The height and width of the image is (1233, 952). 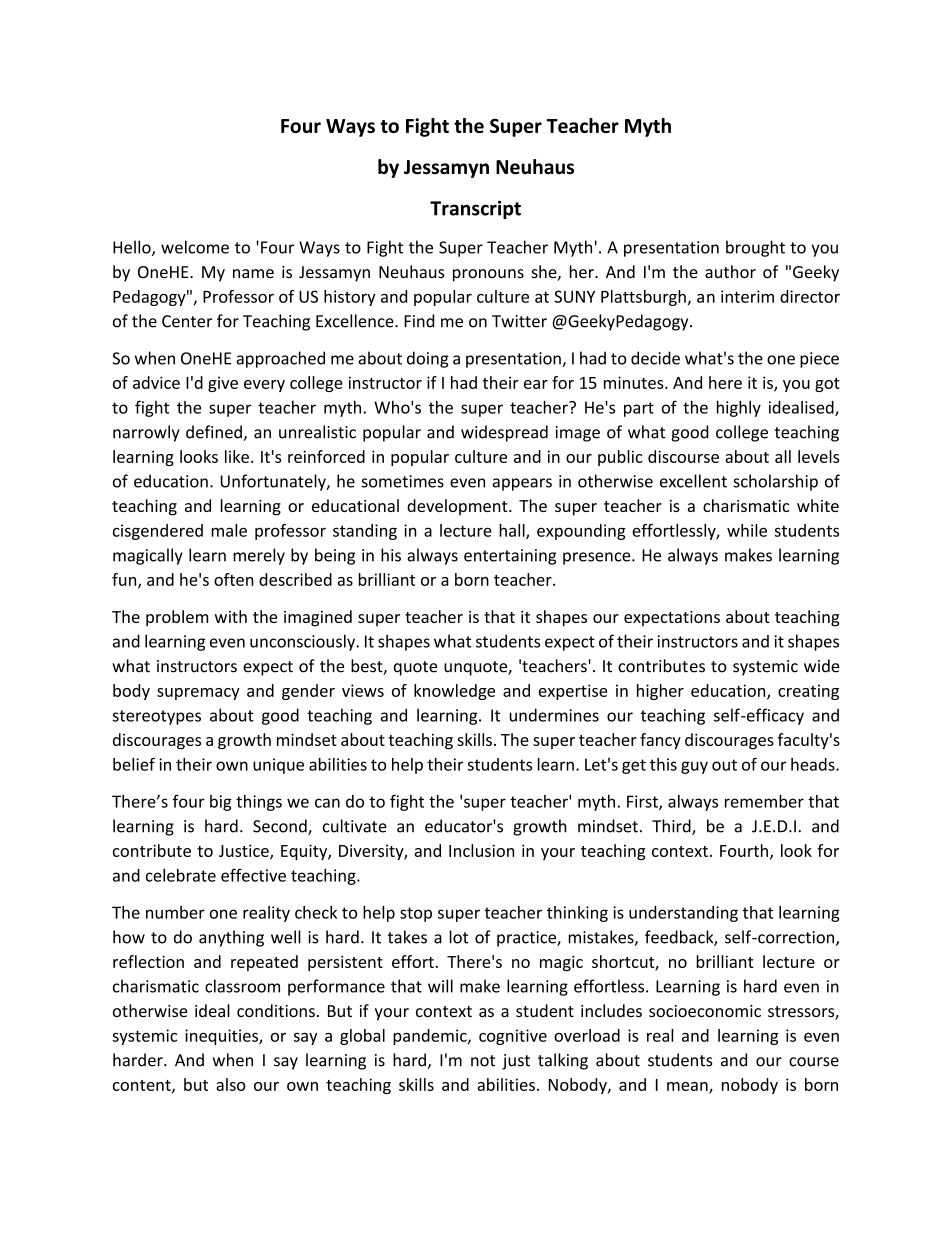 I want to click on welcome, so click(x=195, y=247).
